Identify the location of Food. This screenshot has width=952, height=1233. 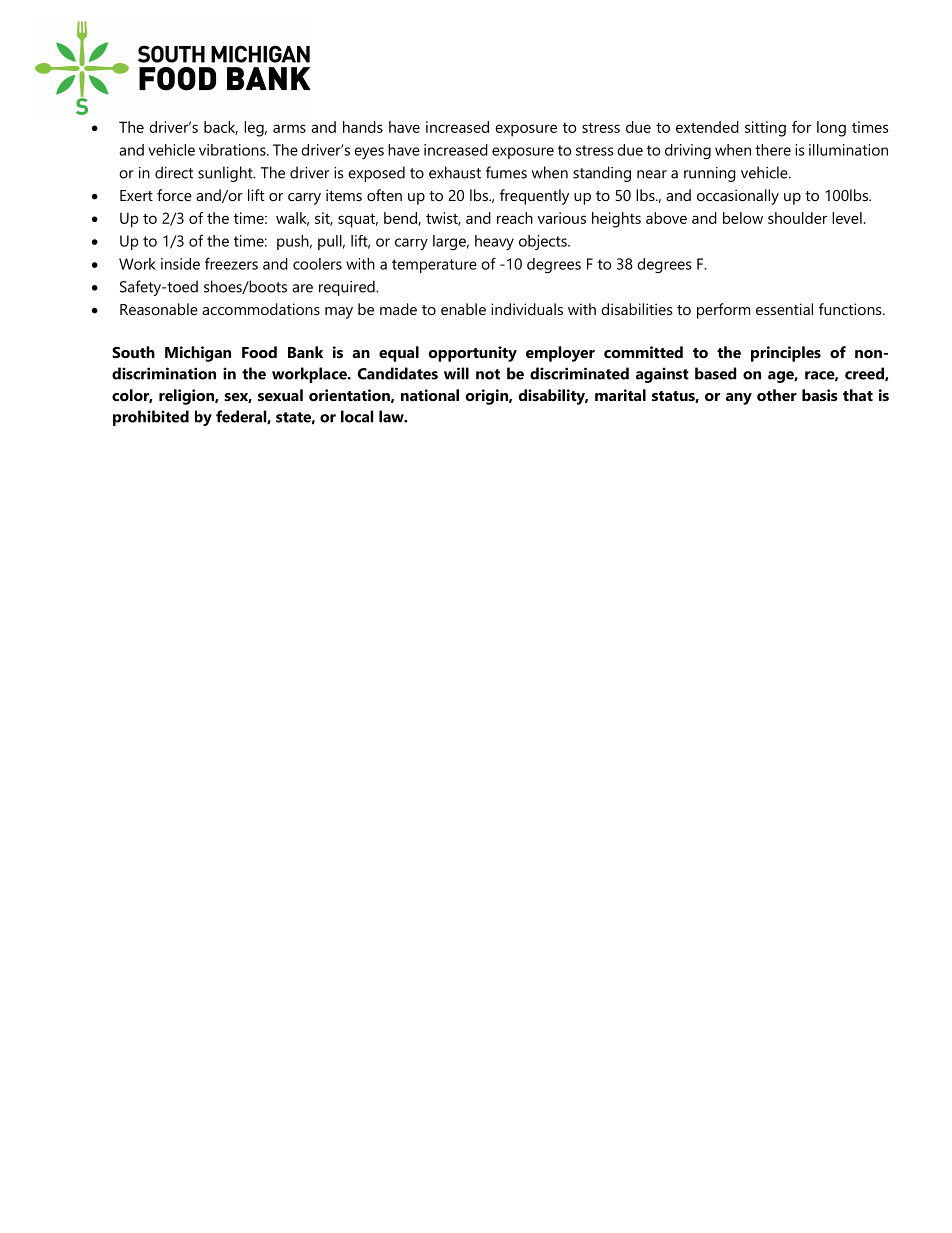
(259, 352).
